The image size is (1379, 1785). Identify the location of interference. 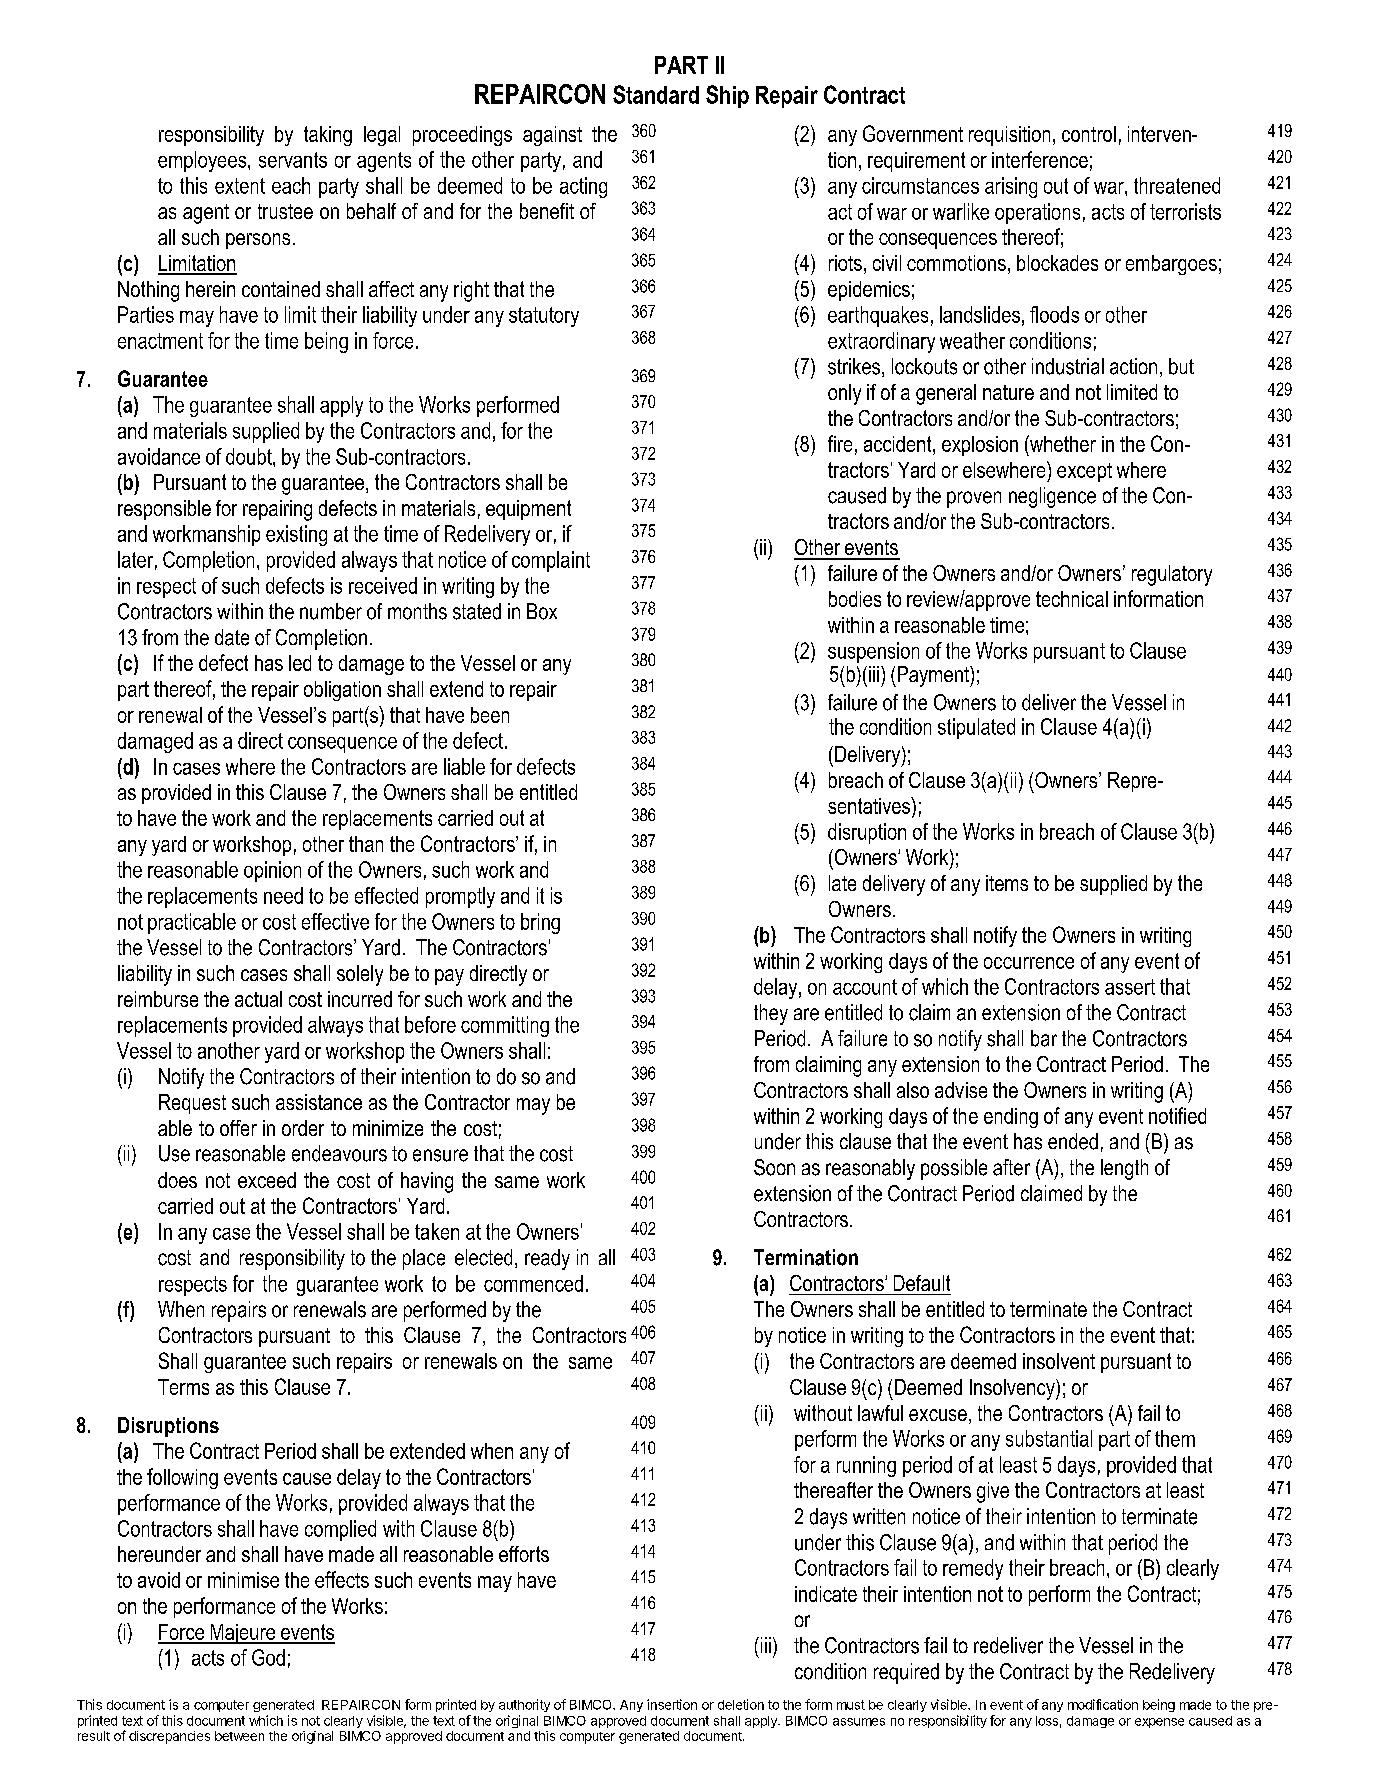
(1040, 159).
